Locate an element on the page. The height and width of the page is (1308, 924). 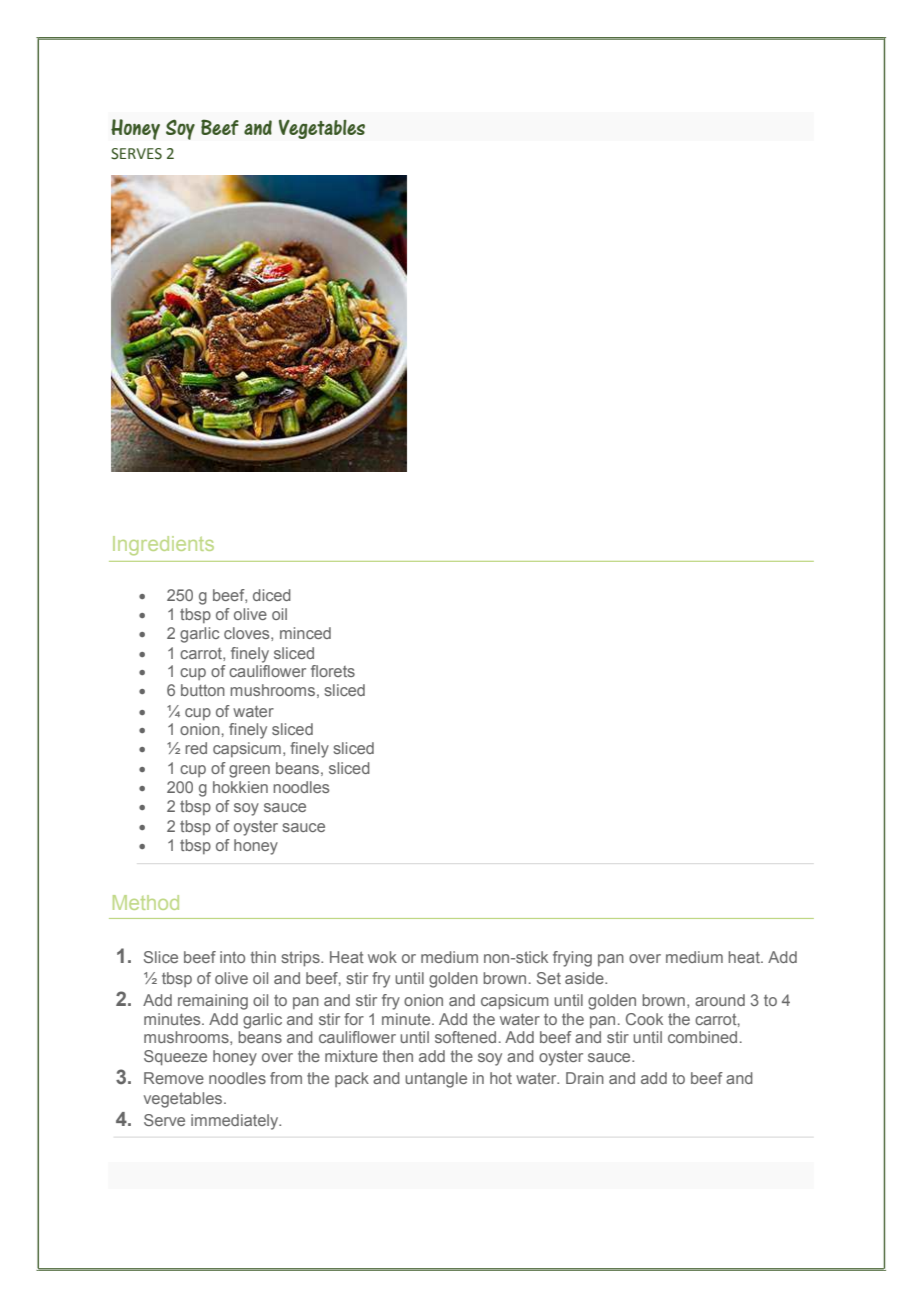
Ingredients is located at coordinates (163, 545).
